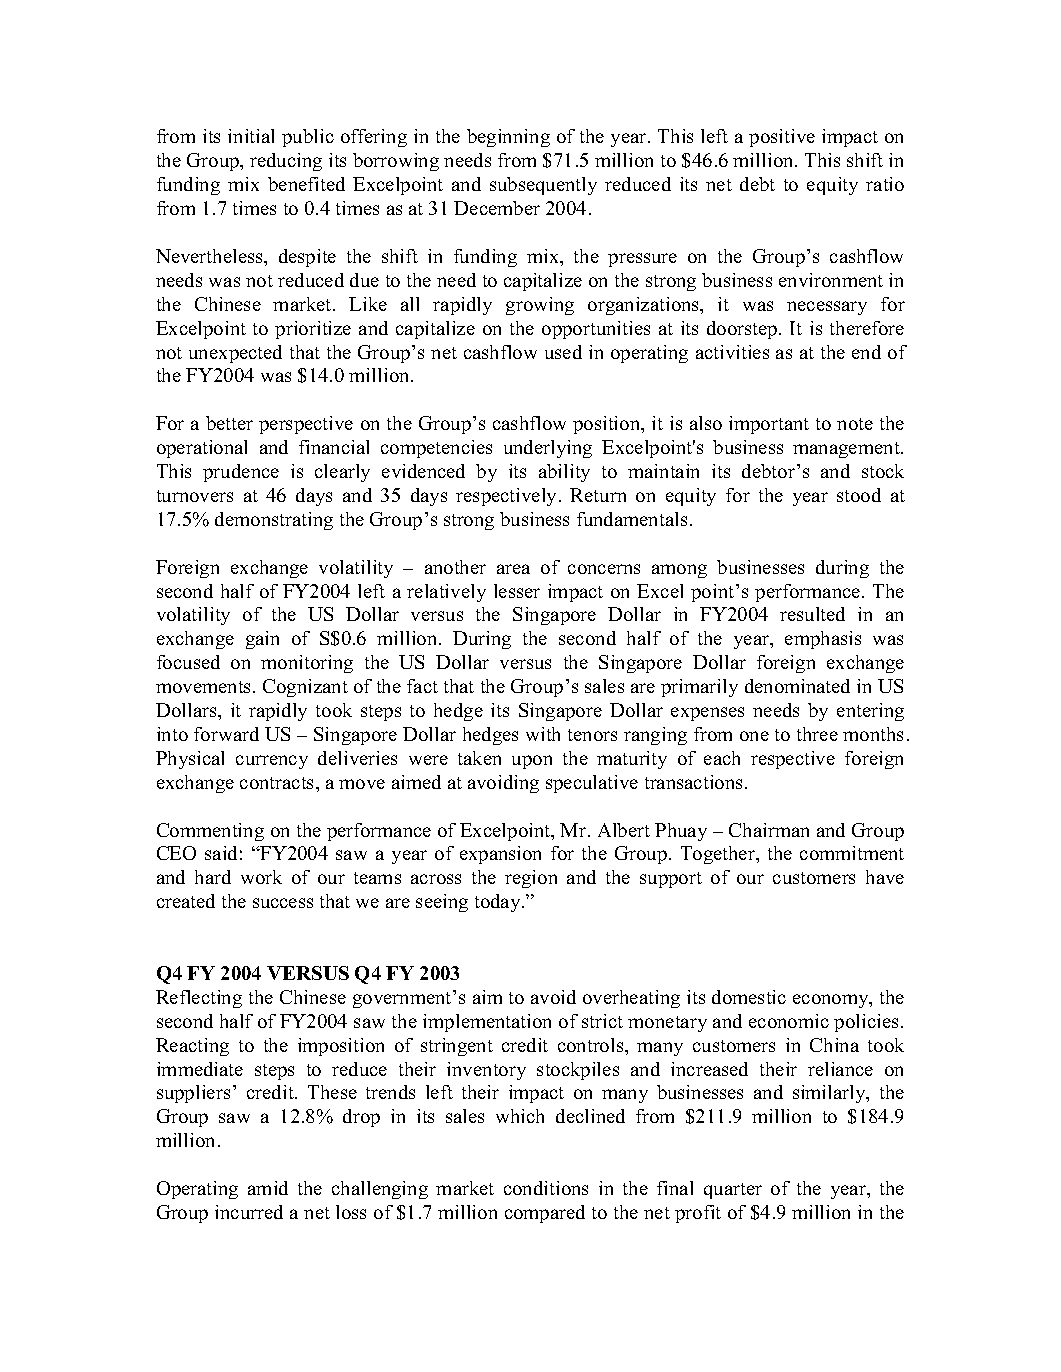 The image size is (1061, 1372). I want to click on demonstrating, so click(274, 521).
